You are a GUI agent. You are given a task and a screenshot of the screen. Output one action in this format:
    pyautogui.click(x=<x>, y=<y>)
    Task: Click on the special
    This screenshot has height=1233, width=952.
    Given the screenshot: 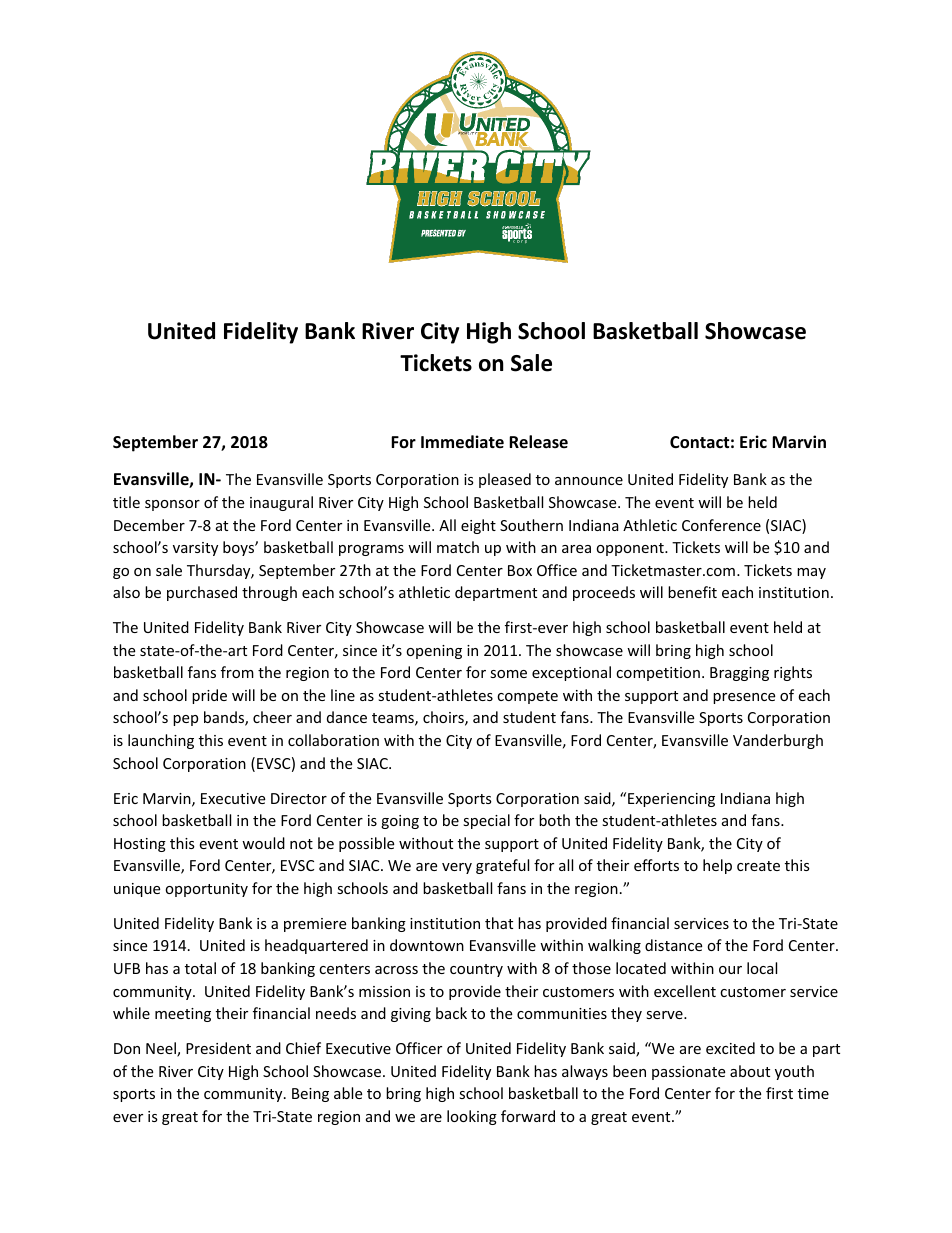 What is the action you would take?
    pyautogui.click(x=486, y=821)
